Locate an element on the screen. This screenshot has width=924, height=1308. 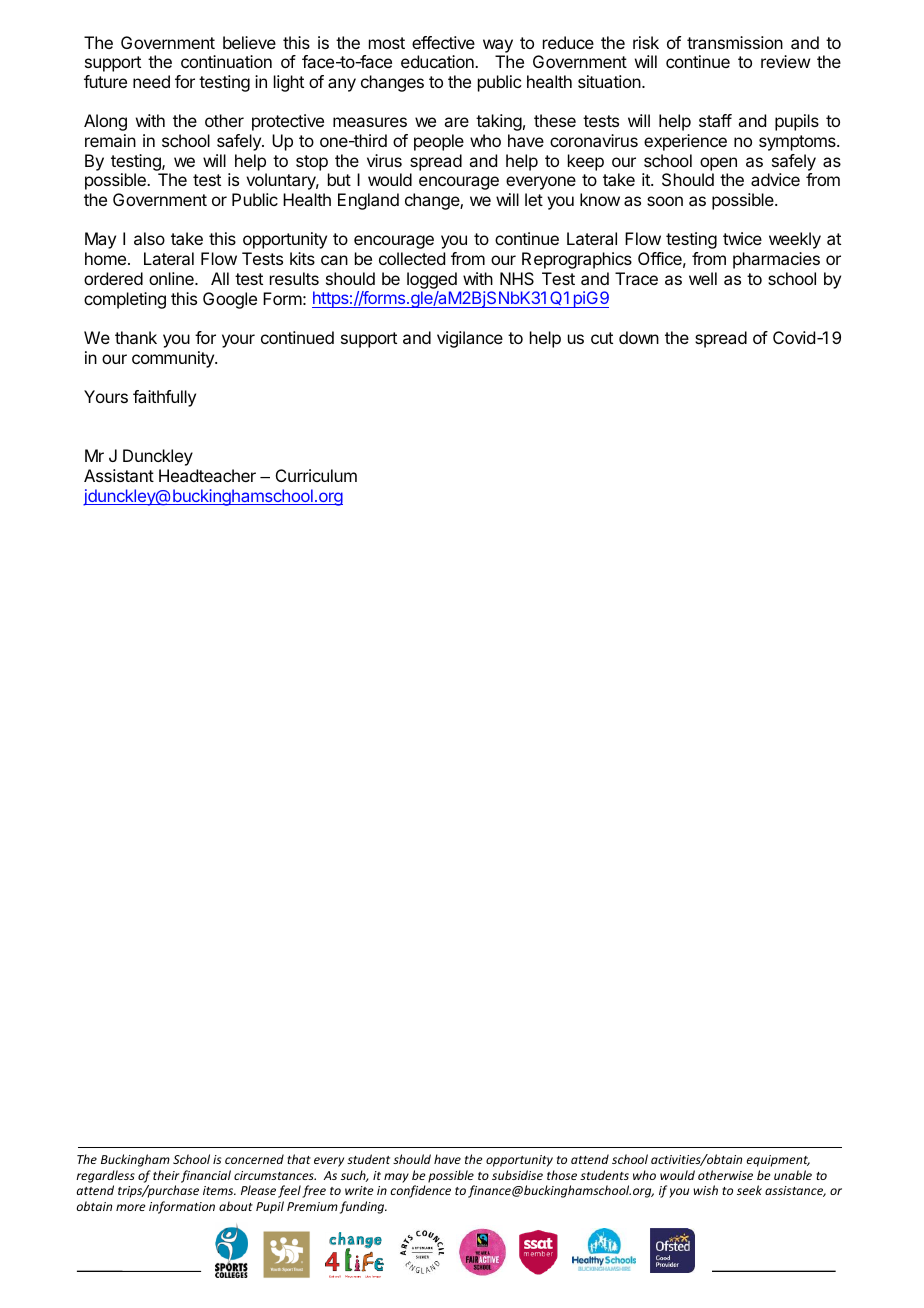
cut is located at coordinates (602, 338).
